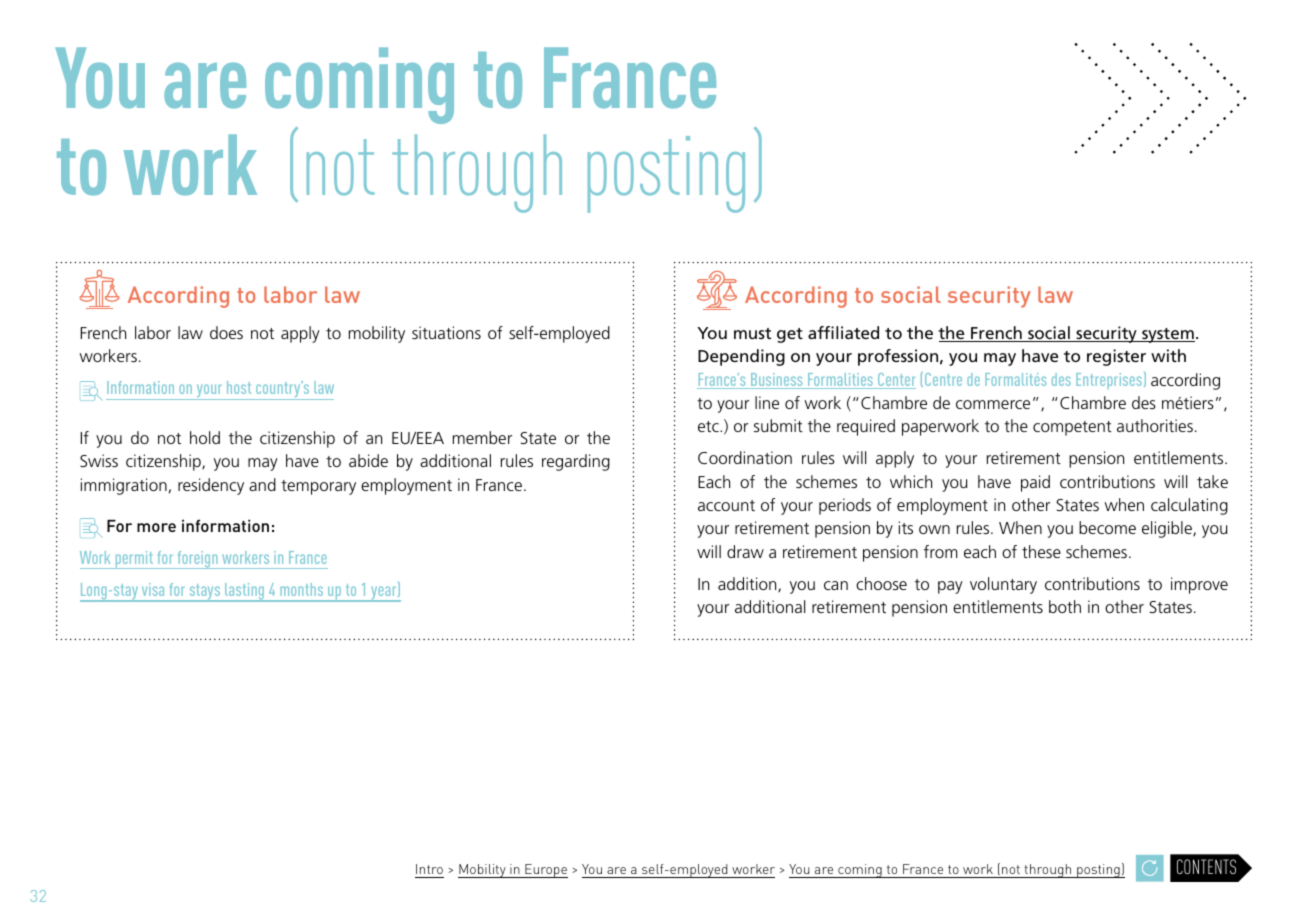 The width and height of the page is (1308, 924). Describe the element at coordinates (245, 592) in the page. I see `lasting` at that location.
